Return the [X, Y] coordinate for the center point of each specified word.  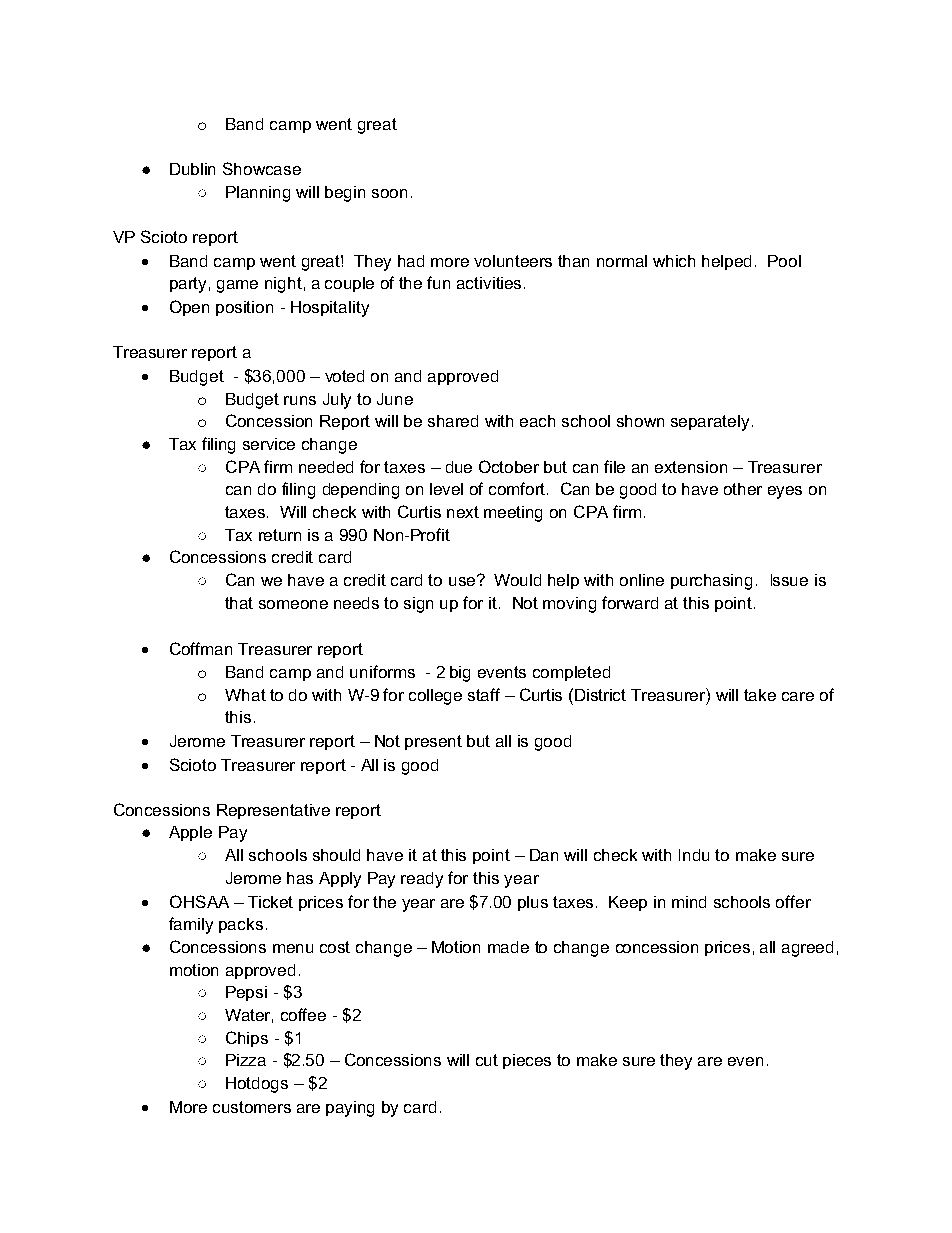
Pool [784, 261]
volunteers [513, 261]
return [280, 535]
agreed [807, 949]
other [743, 489]
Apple [190, 833]
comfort [518, 488]
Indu [694, 855]
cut [487, 1060]
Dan [544, 855]
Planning [258, 194]
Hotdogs [257, 1085]
